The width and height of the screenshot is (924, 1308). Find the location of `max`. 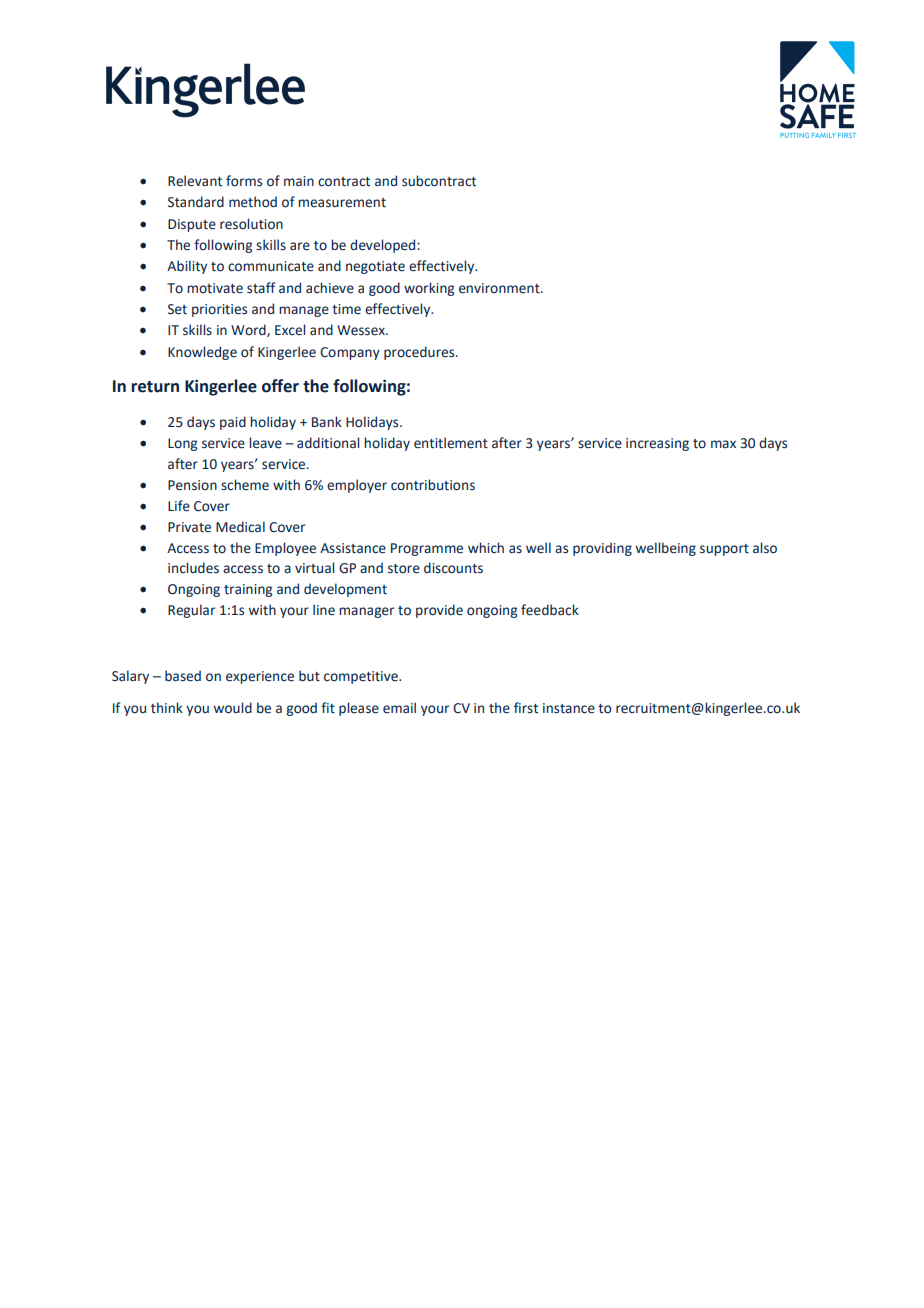

max is located at coordinates (723, 444).
